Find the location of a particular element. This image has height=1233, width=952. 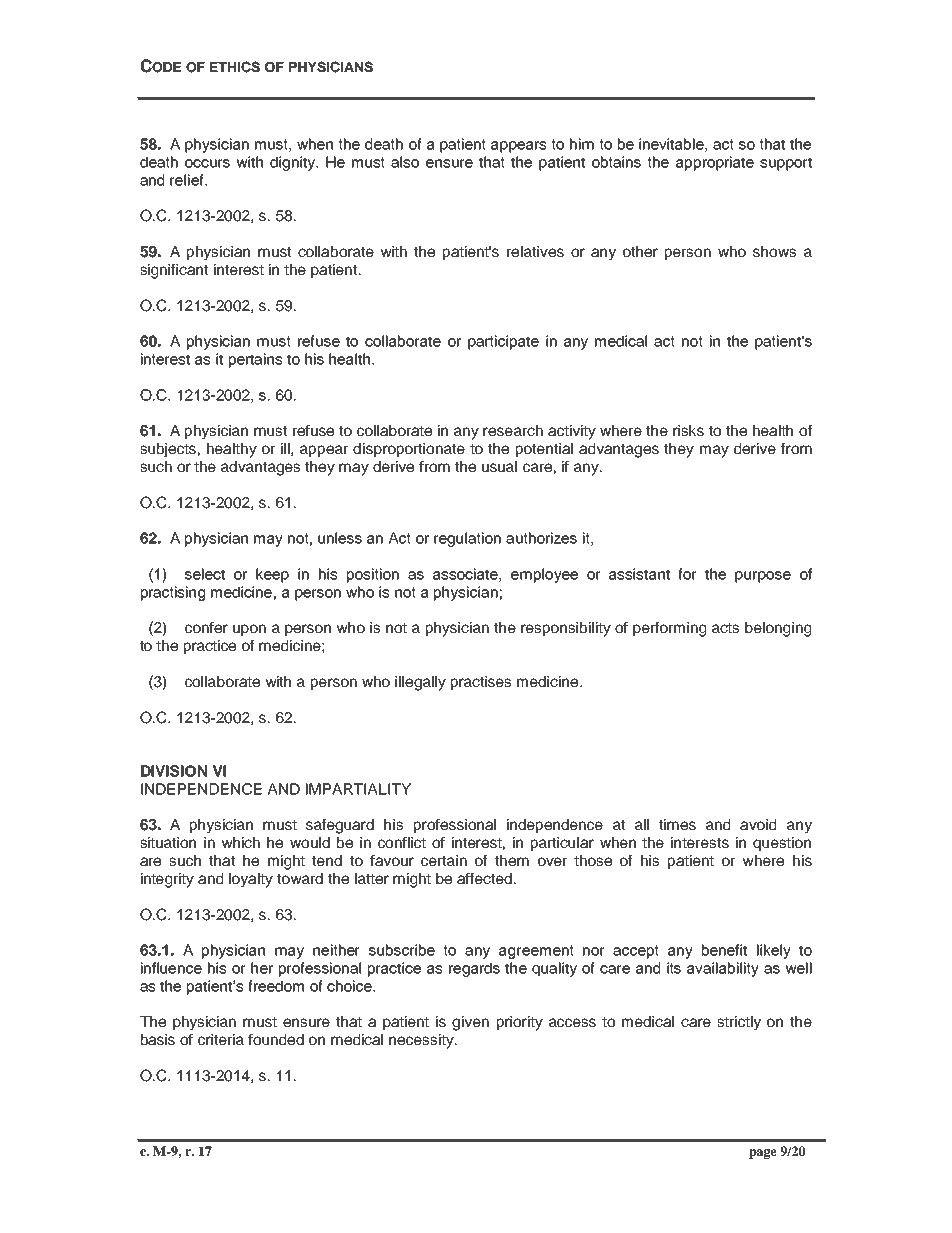

avoid is located at coordinates (758, 824).
